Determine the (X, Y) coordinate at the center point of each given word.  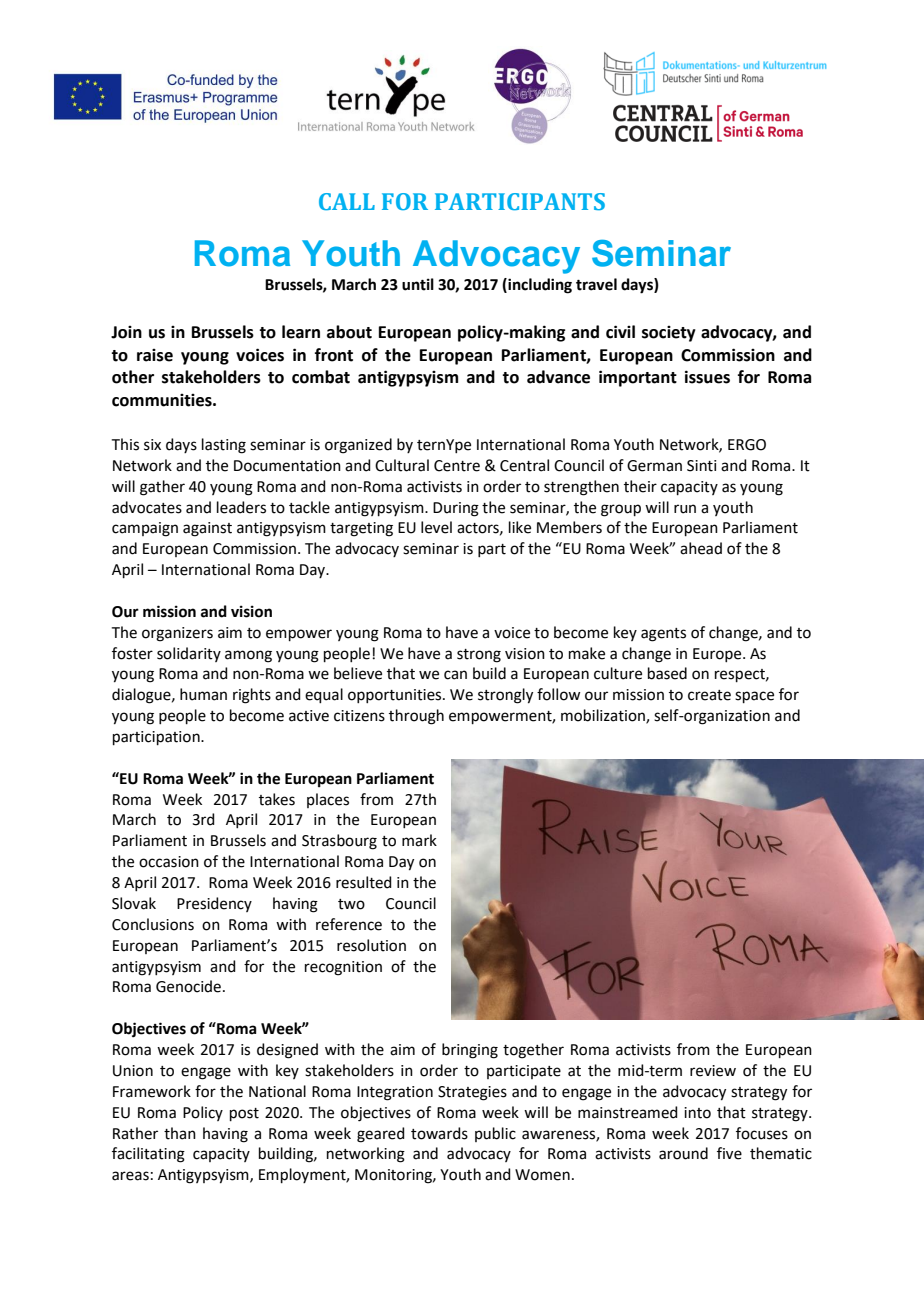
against (207, 529)
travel (596, 284)
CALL (347, 201)
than (180, 1133)
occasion (169, 862)
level (436, 527)
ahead (701, 548)
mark (419, 840)
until (418, 284)
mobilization (604, 716)
